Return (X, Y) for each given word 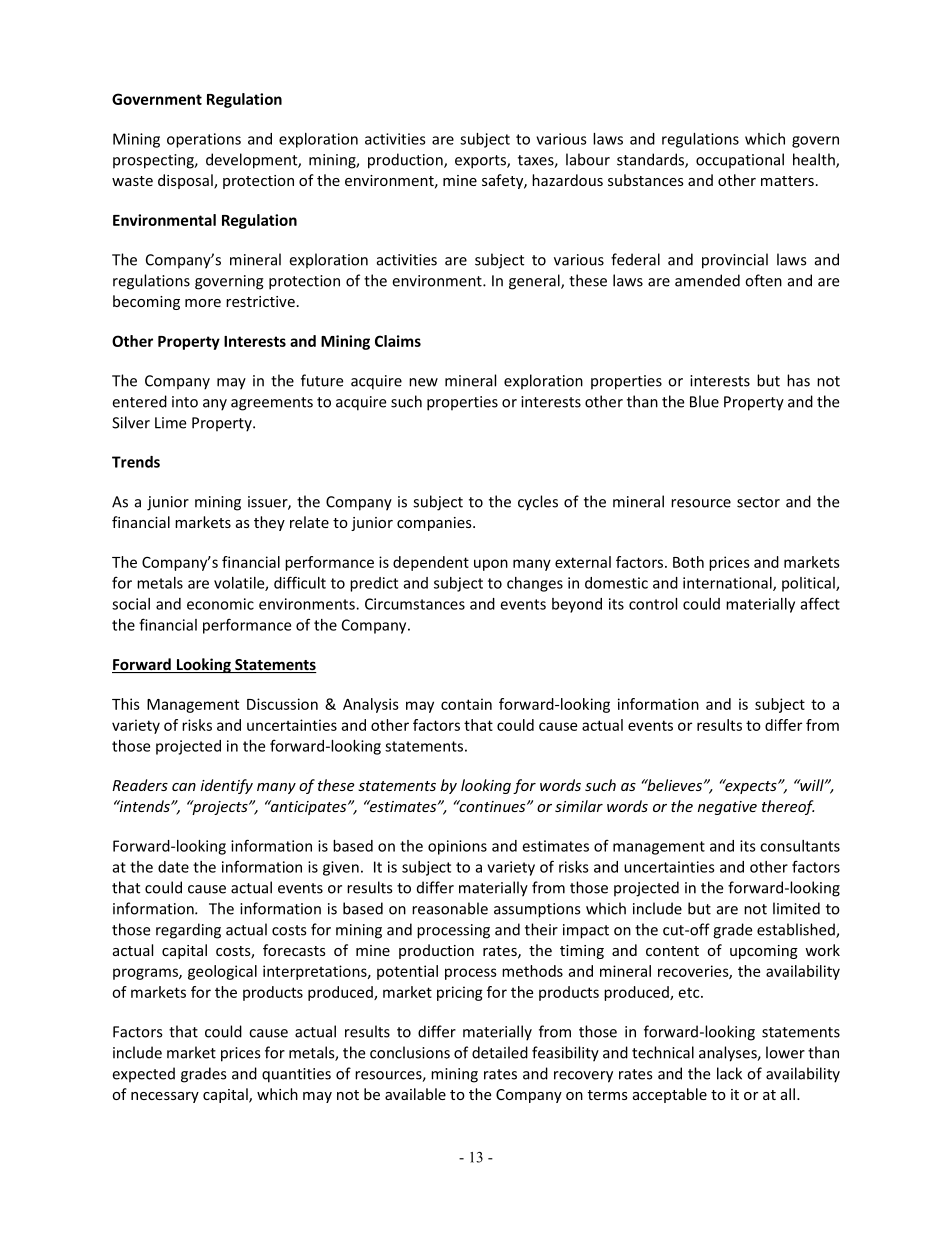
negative (727, 808)
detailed (500, 1052)
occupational (740, 161)
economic (220, 604)
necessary (165, 1097)
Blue (704, 401)
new (423, 382)
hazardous (567, 180)
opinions (457, 847)
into (185, 402)
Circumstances (415, 604)
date (173, 867)
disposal (186, 181)
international (728, 584)
